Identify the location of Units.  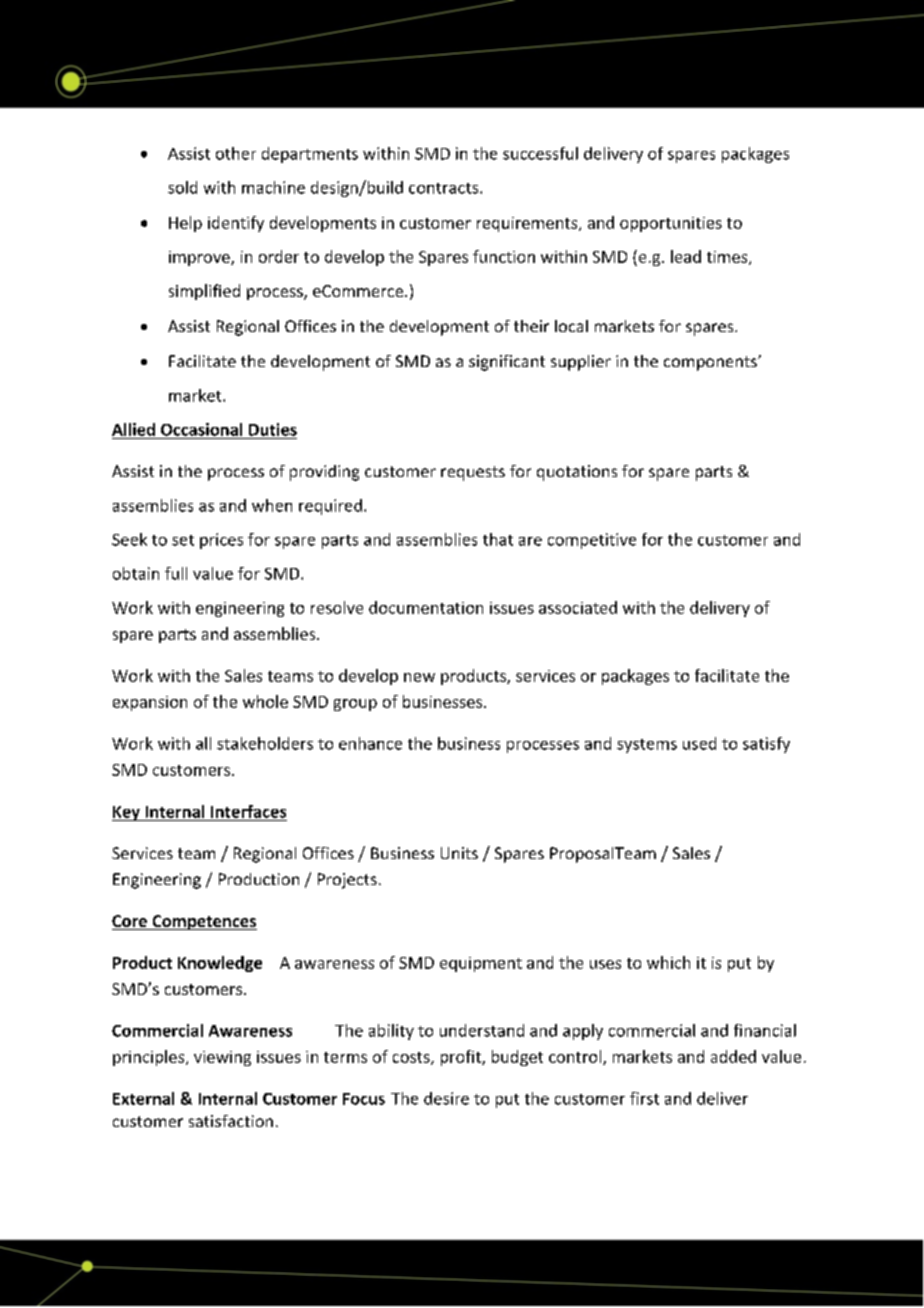
(459, 853).
